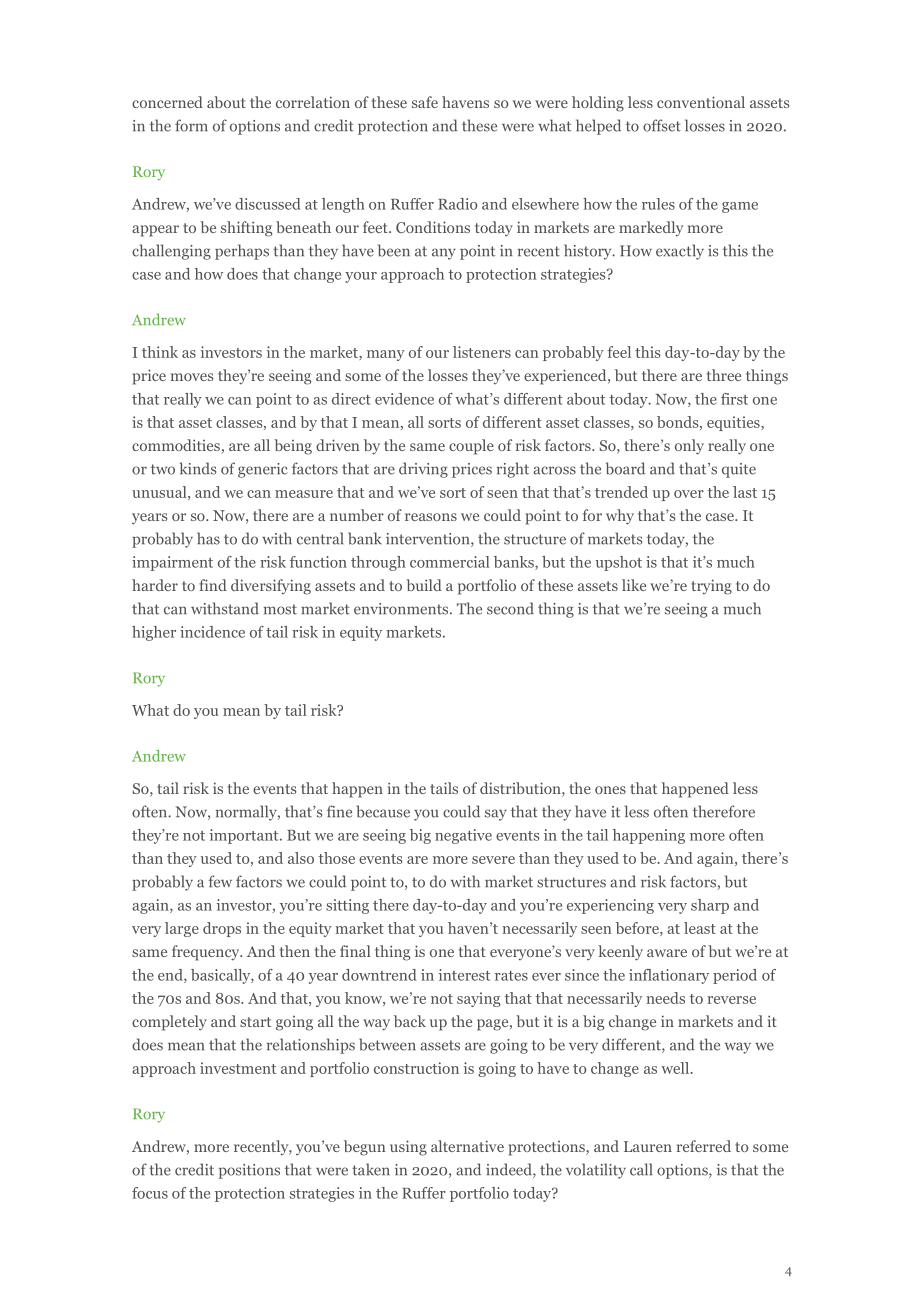  I want to click on offset, so click(662, 125).
